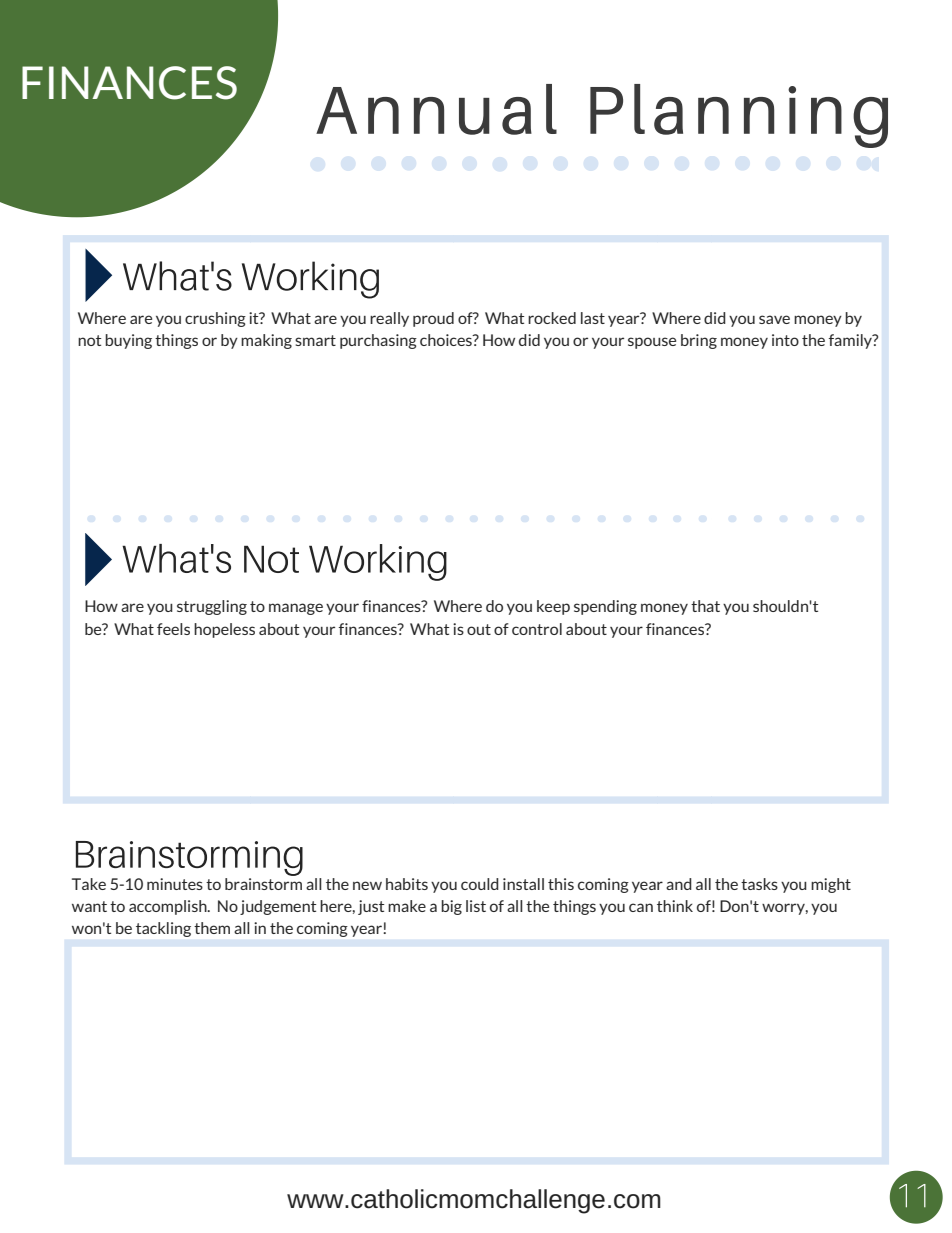 The image size is (952, 1233). Describe the element at coordinates (451, 907) in the page. I see `big` at that location.
